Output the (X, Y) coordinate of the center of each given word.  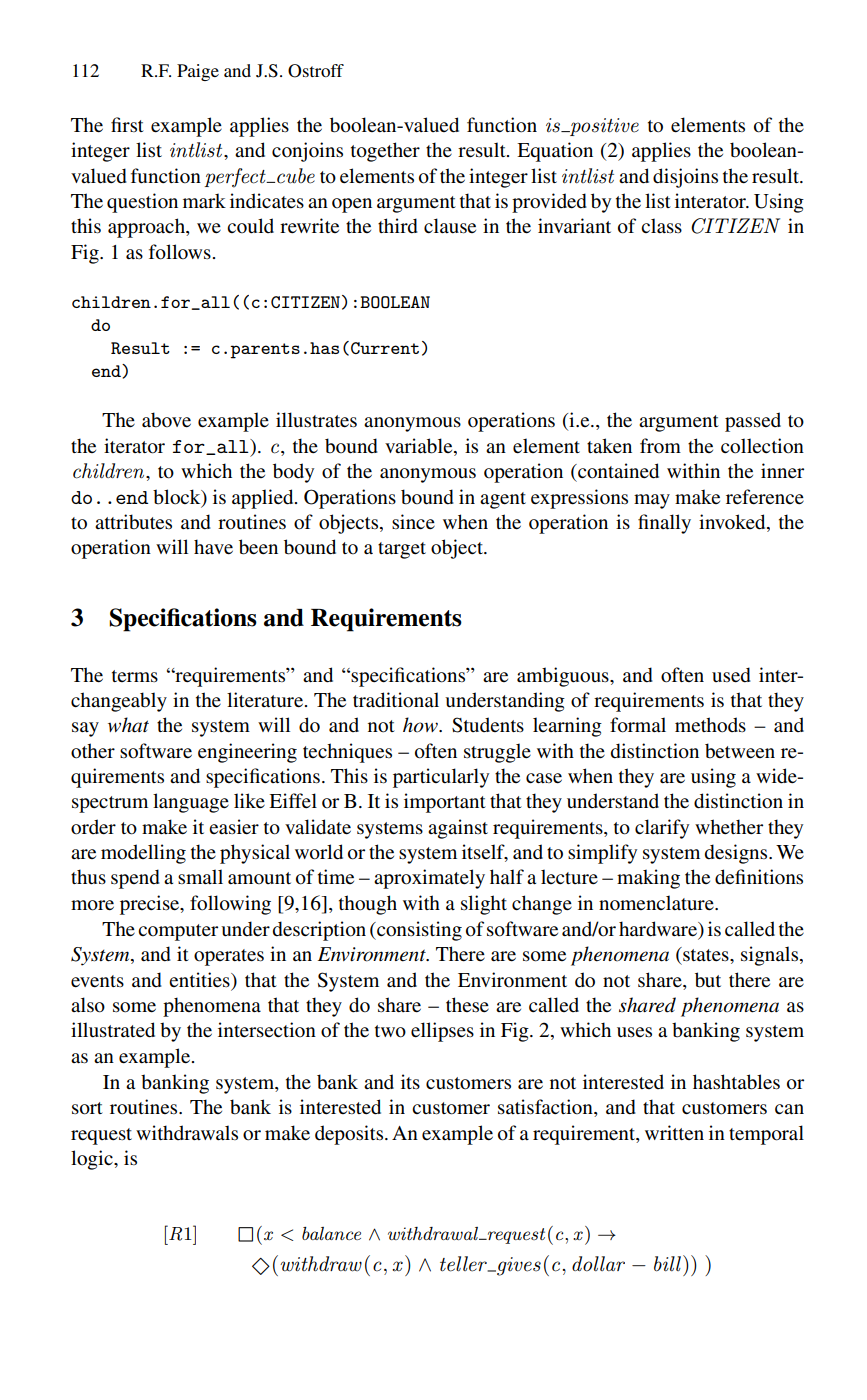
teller (464, 1264)
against (458, 829)
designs (737, 854)
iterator (134, 446)
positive (603, 127)
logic (93, 1160)
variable (420, 447)
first (127, 124)
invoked (733, 523)
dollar (598, 1264)
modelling (143, 854)
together (385, 152)
